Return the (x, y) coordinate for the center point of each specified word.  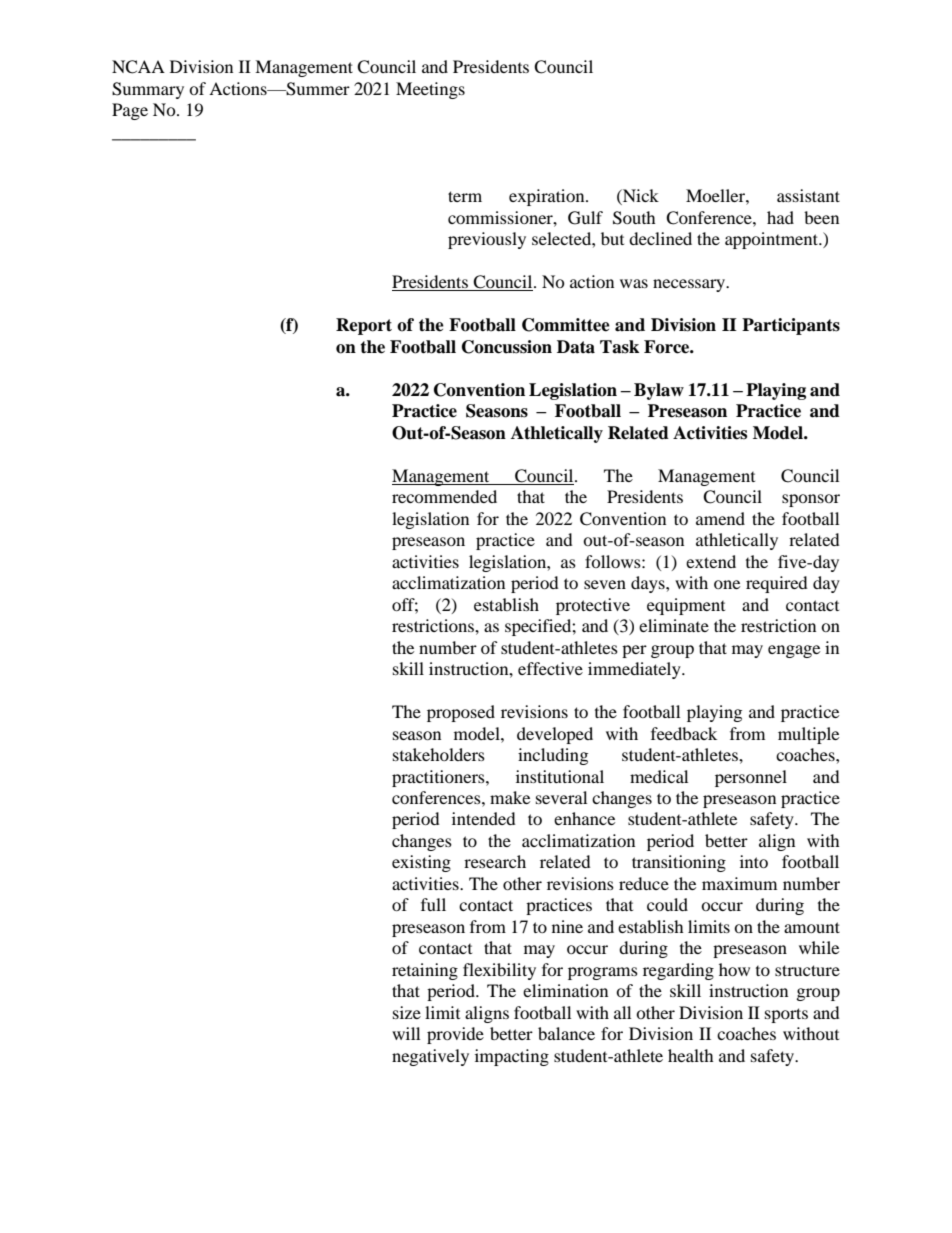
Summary (148, 90)
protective (593, 606)
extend (711, 561)
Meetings (430, 90)
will (406, 1033)
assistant (808, 195)
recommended (444, 496)
